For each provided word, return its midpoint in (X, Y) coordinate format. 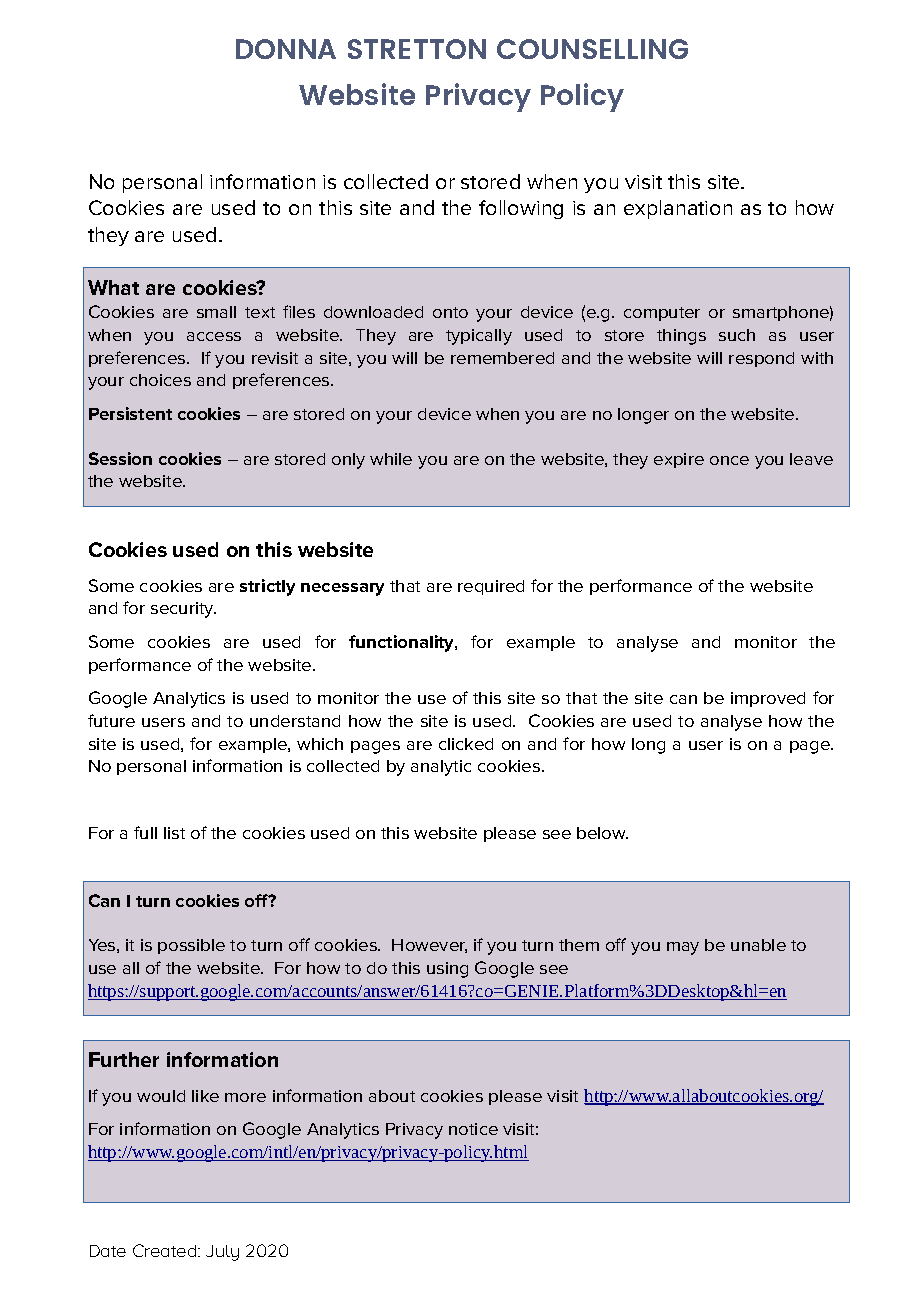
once (729, 460)
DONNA (286, 49)
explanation (678, 209)
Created (166, 1250)
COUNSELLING (592, 49)
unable (758, 945)
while (391, 459)
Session (120, 458)
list (174, 833)
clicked (466, 744)
